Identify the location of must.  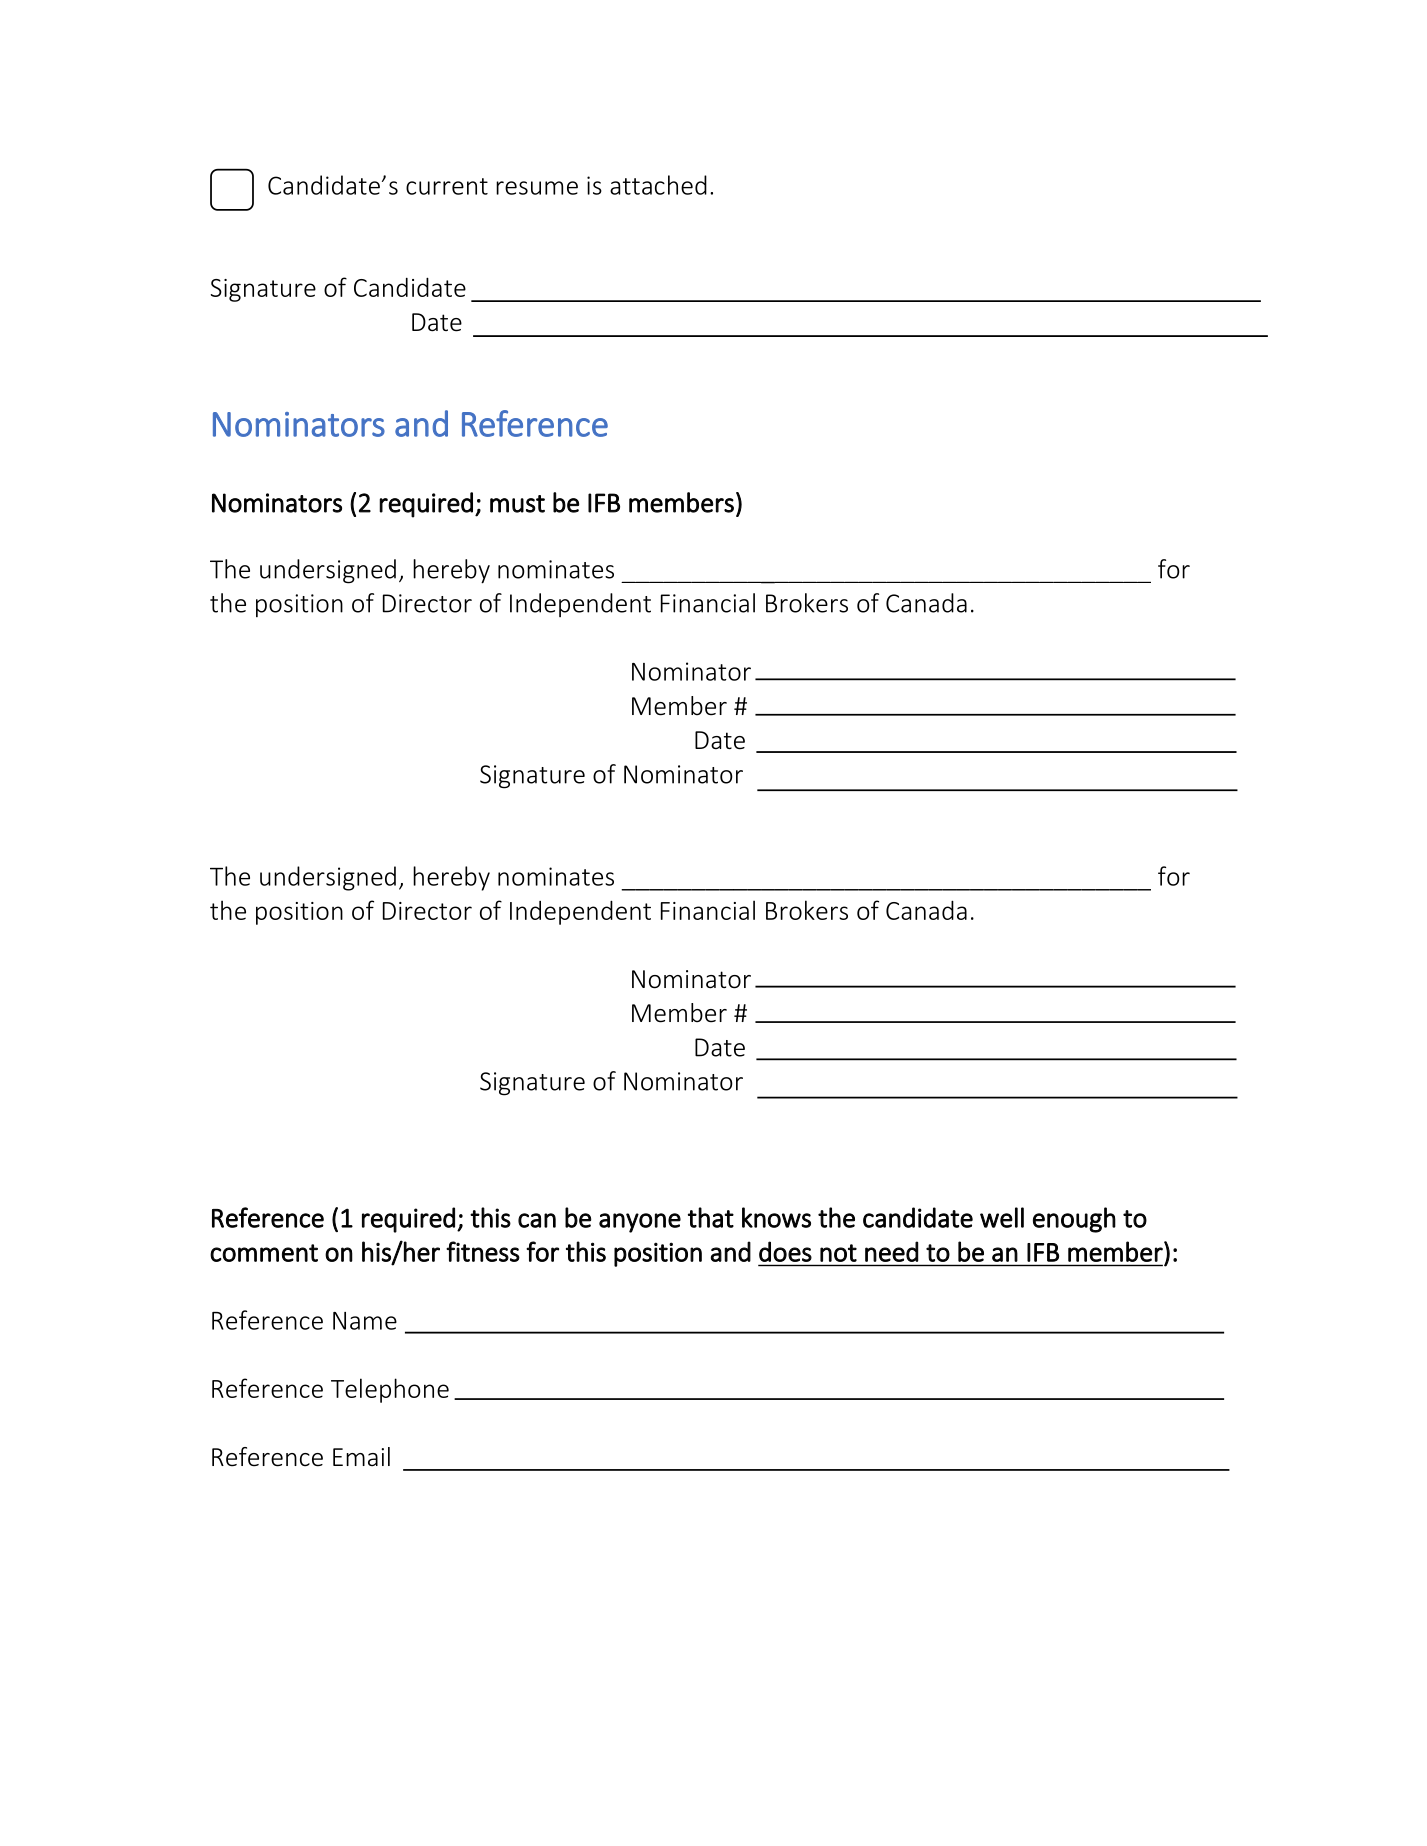
(517, 504).
